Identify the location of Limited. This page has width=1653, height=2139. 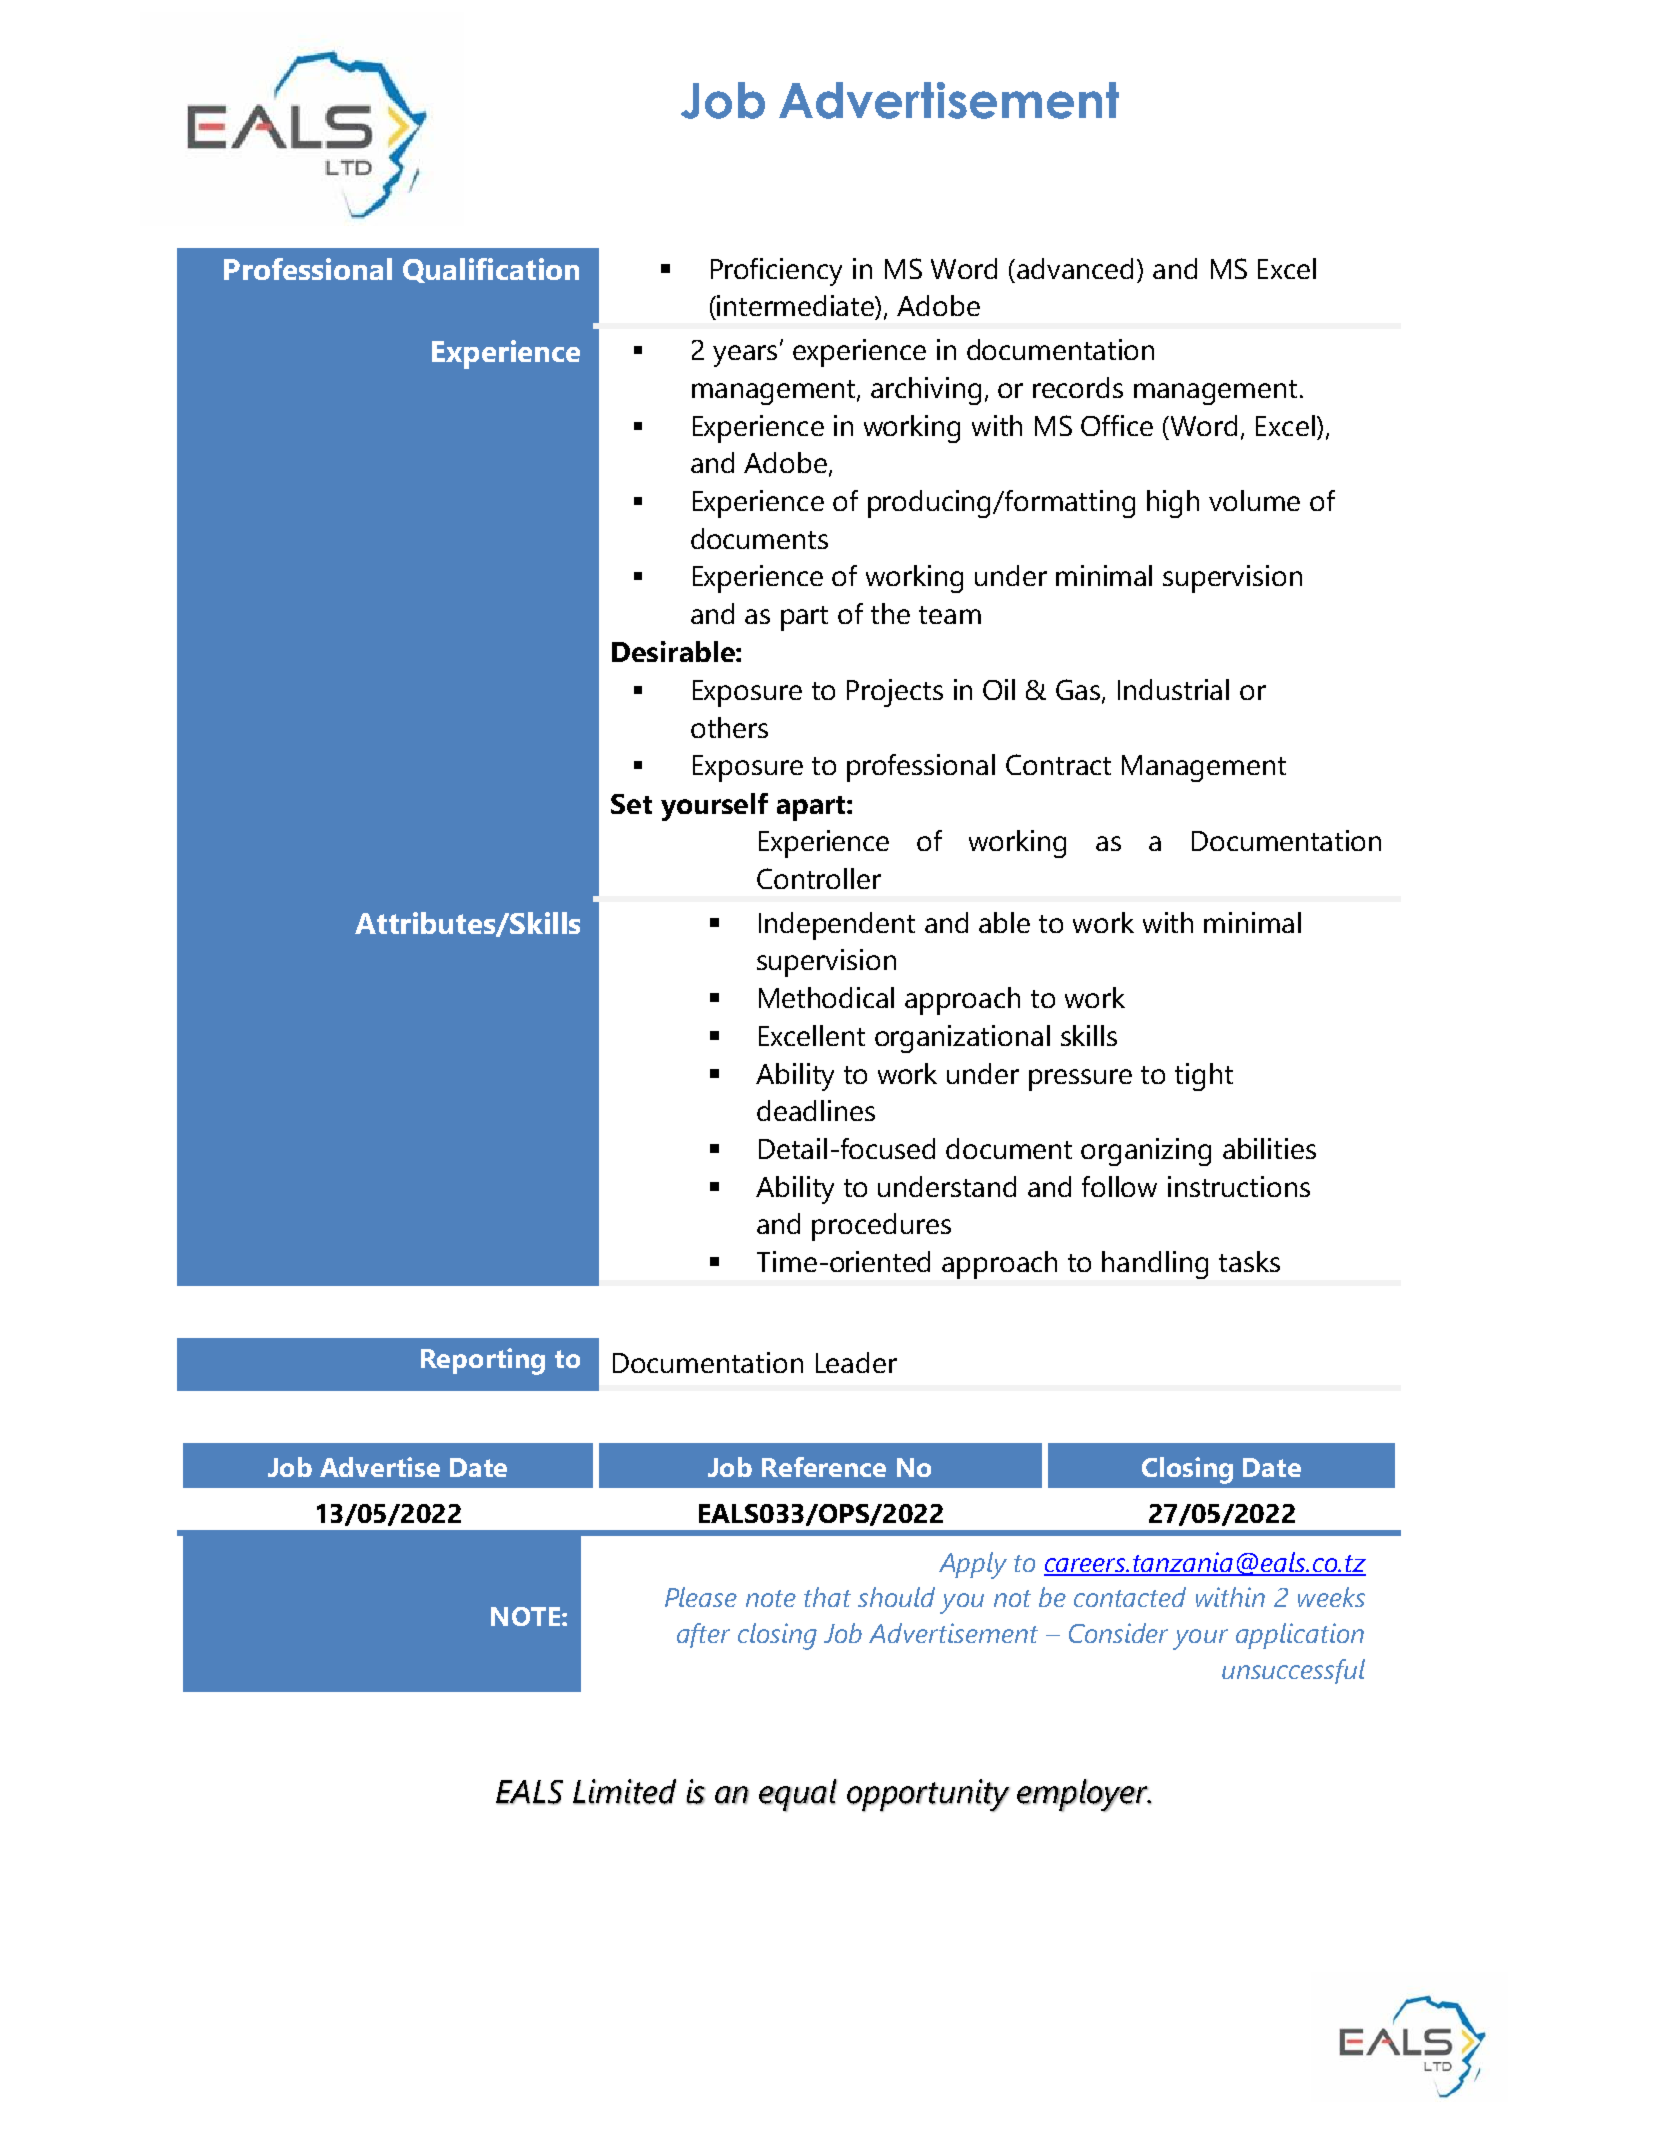
(624, 1792).
